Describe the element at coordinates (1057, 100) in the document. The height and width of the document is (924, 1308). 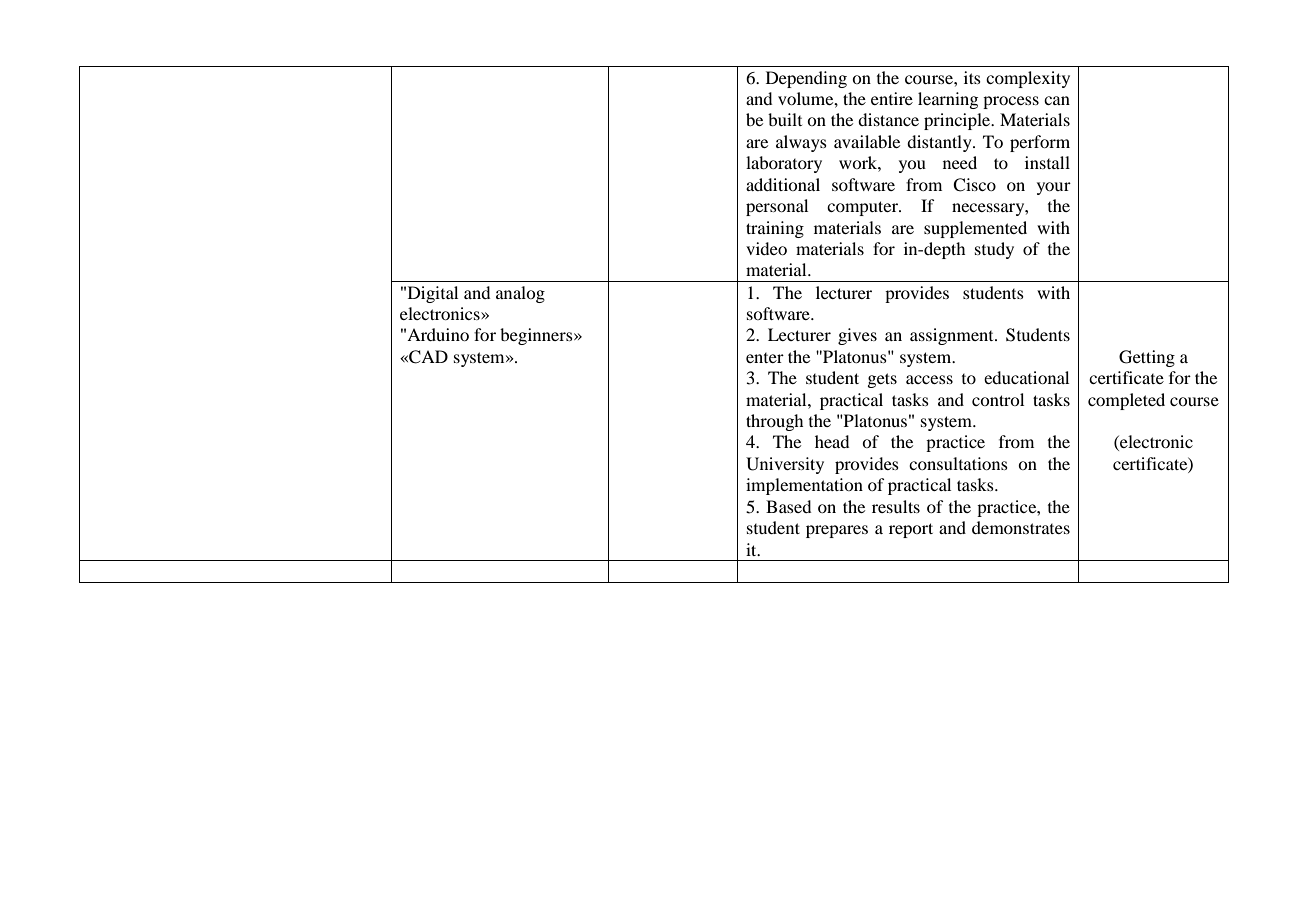
I see `can` at that location.
